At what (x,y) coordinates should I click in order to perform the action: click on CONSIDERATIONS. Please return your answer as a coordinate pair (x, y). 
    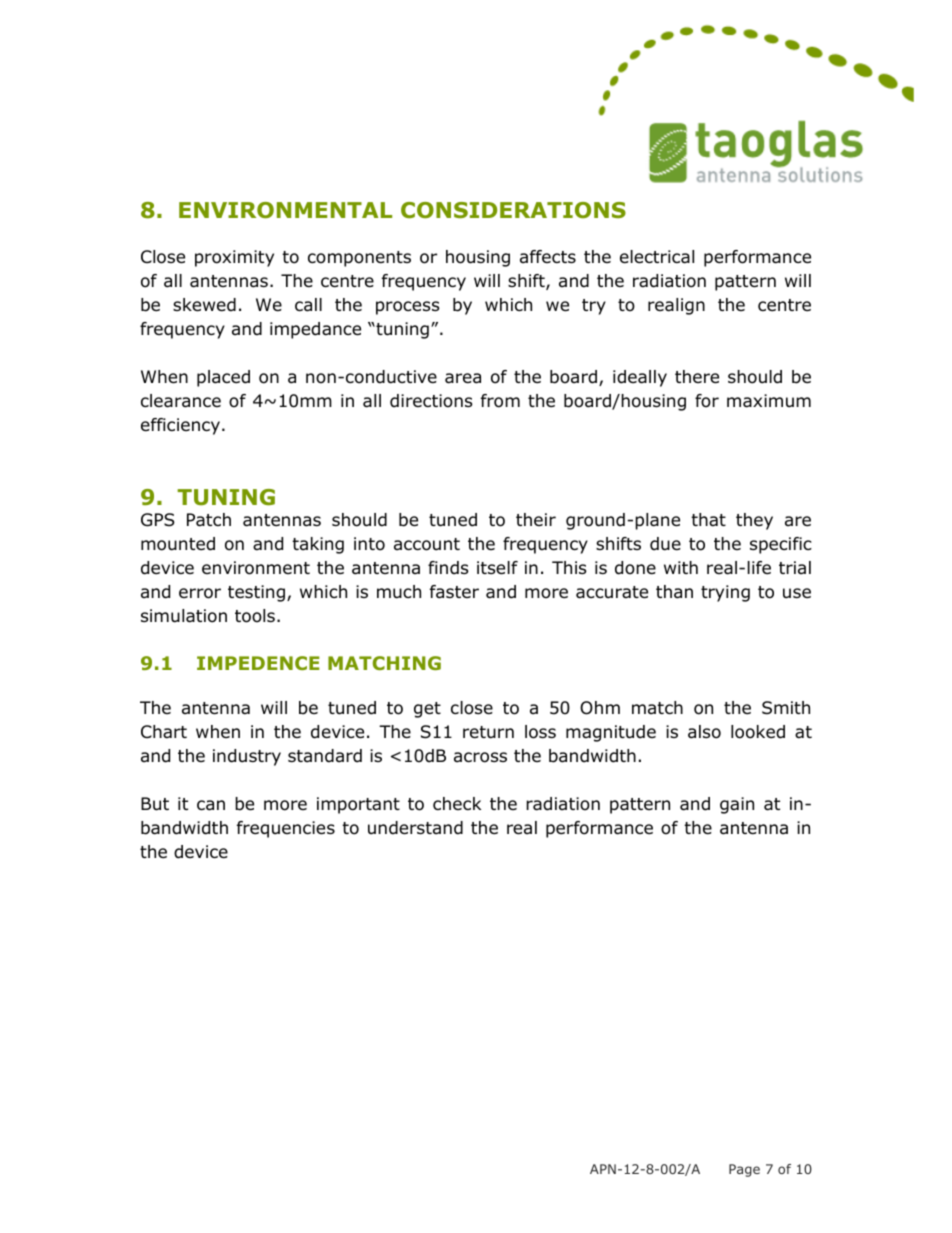
    Looking at the image, I should click on (513, 210).
